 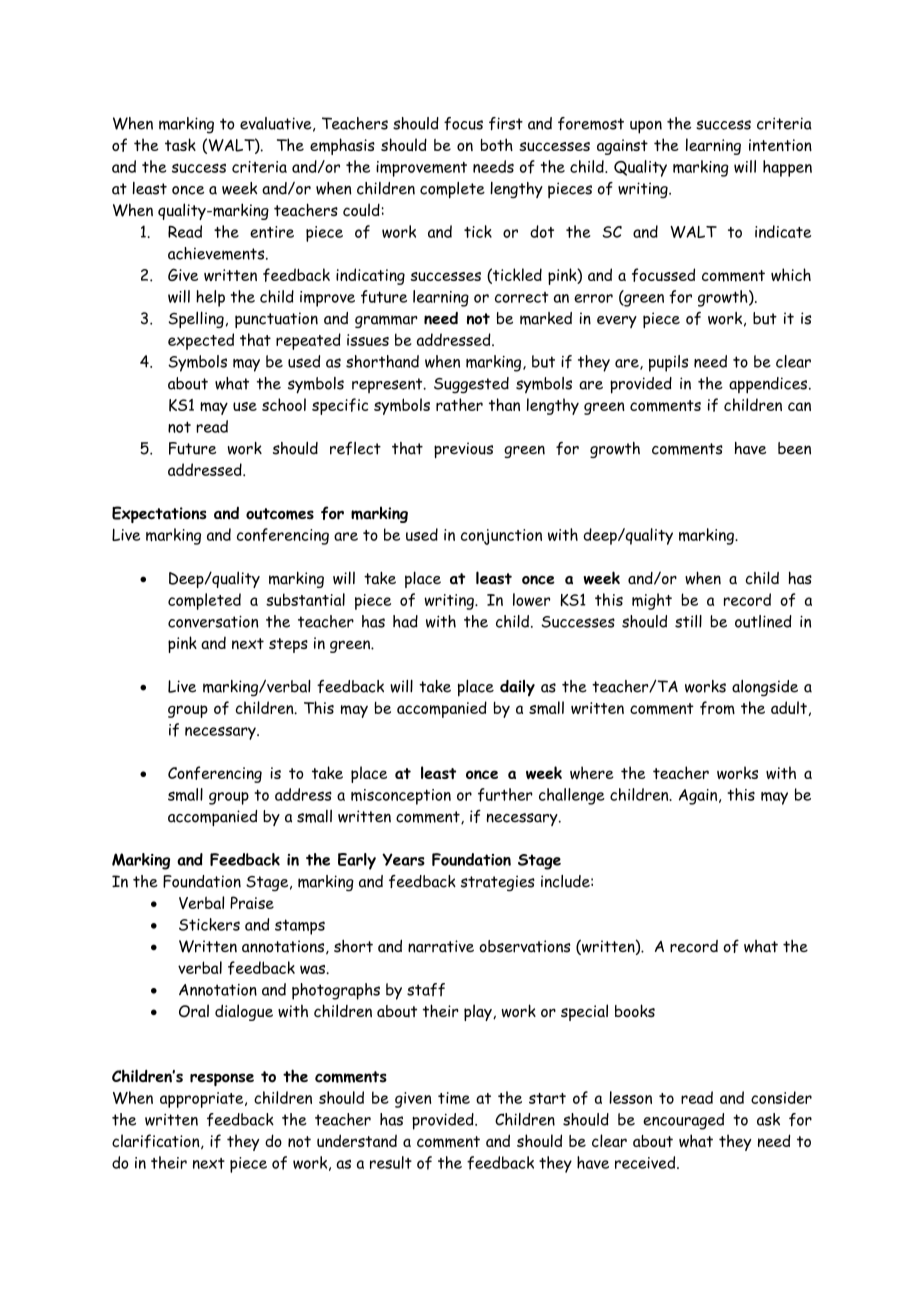 What do you see at coordinates (252, 902) in the screenshot?
I see `Praise` at bounding box center [252, 902].
